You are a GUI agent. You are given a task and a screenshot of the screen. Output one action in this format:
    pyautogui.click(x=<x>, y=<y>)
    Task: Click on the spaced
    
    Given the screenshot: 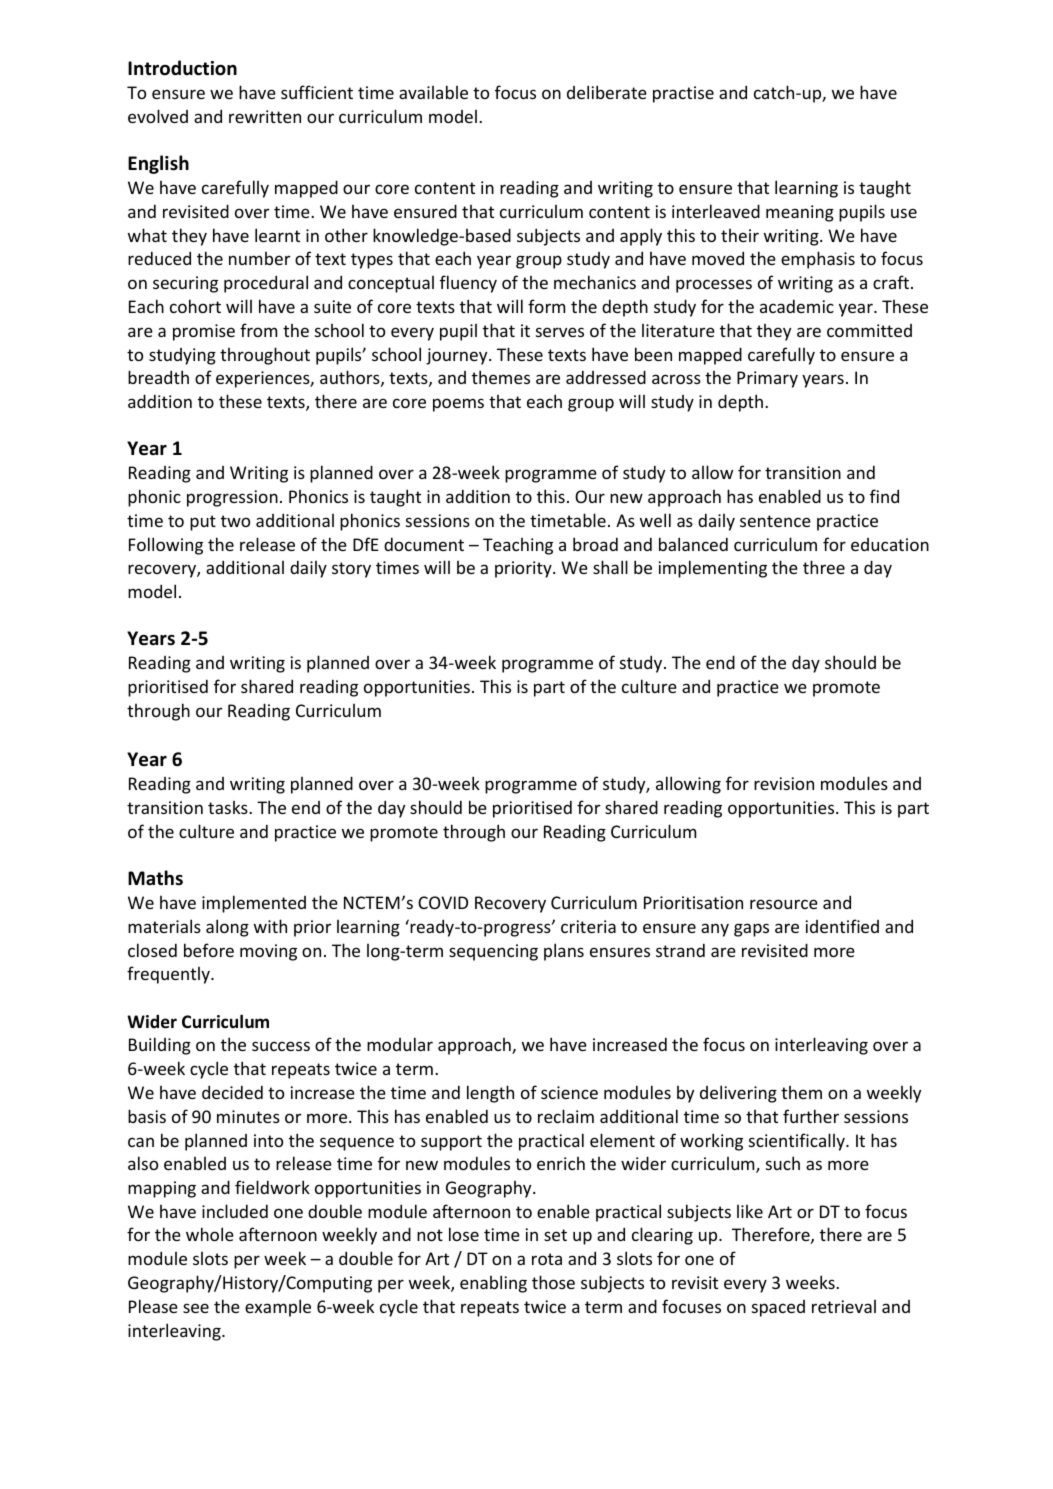 What is the action you would take?
    pyautogui.click(x=778, y=1308)
